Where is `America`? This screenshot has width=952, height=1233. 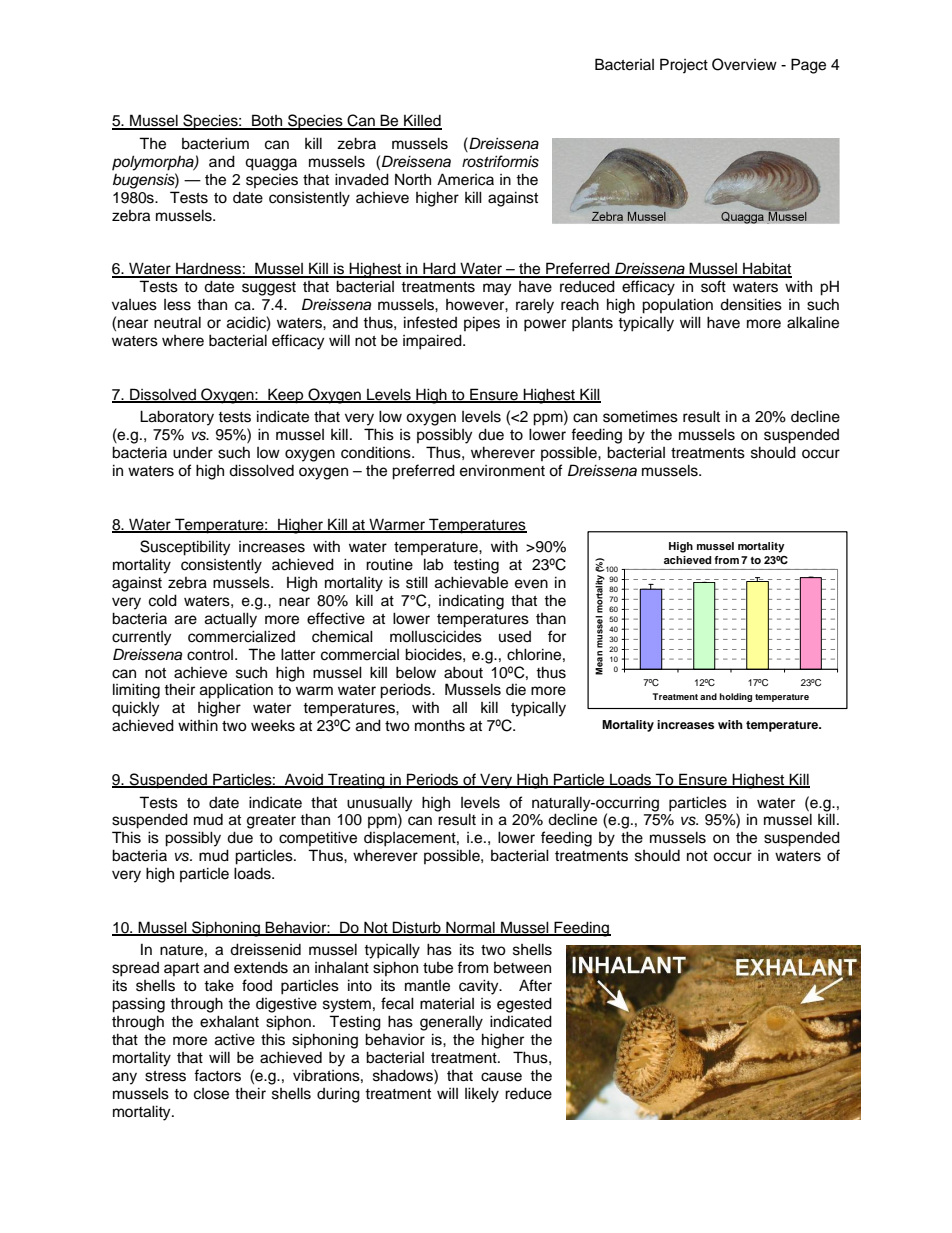 America is located at coordinates (465, 179).
